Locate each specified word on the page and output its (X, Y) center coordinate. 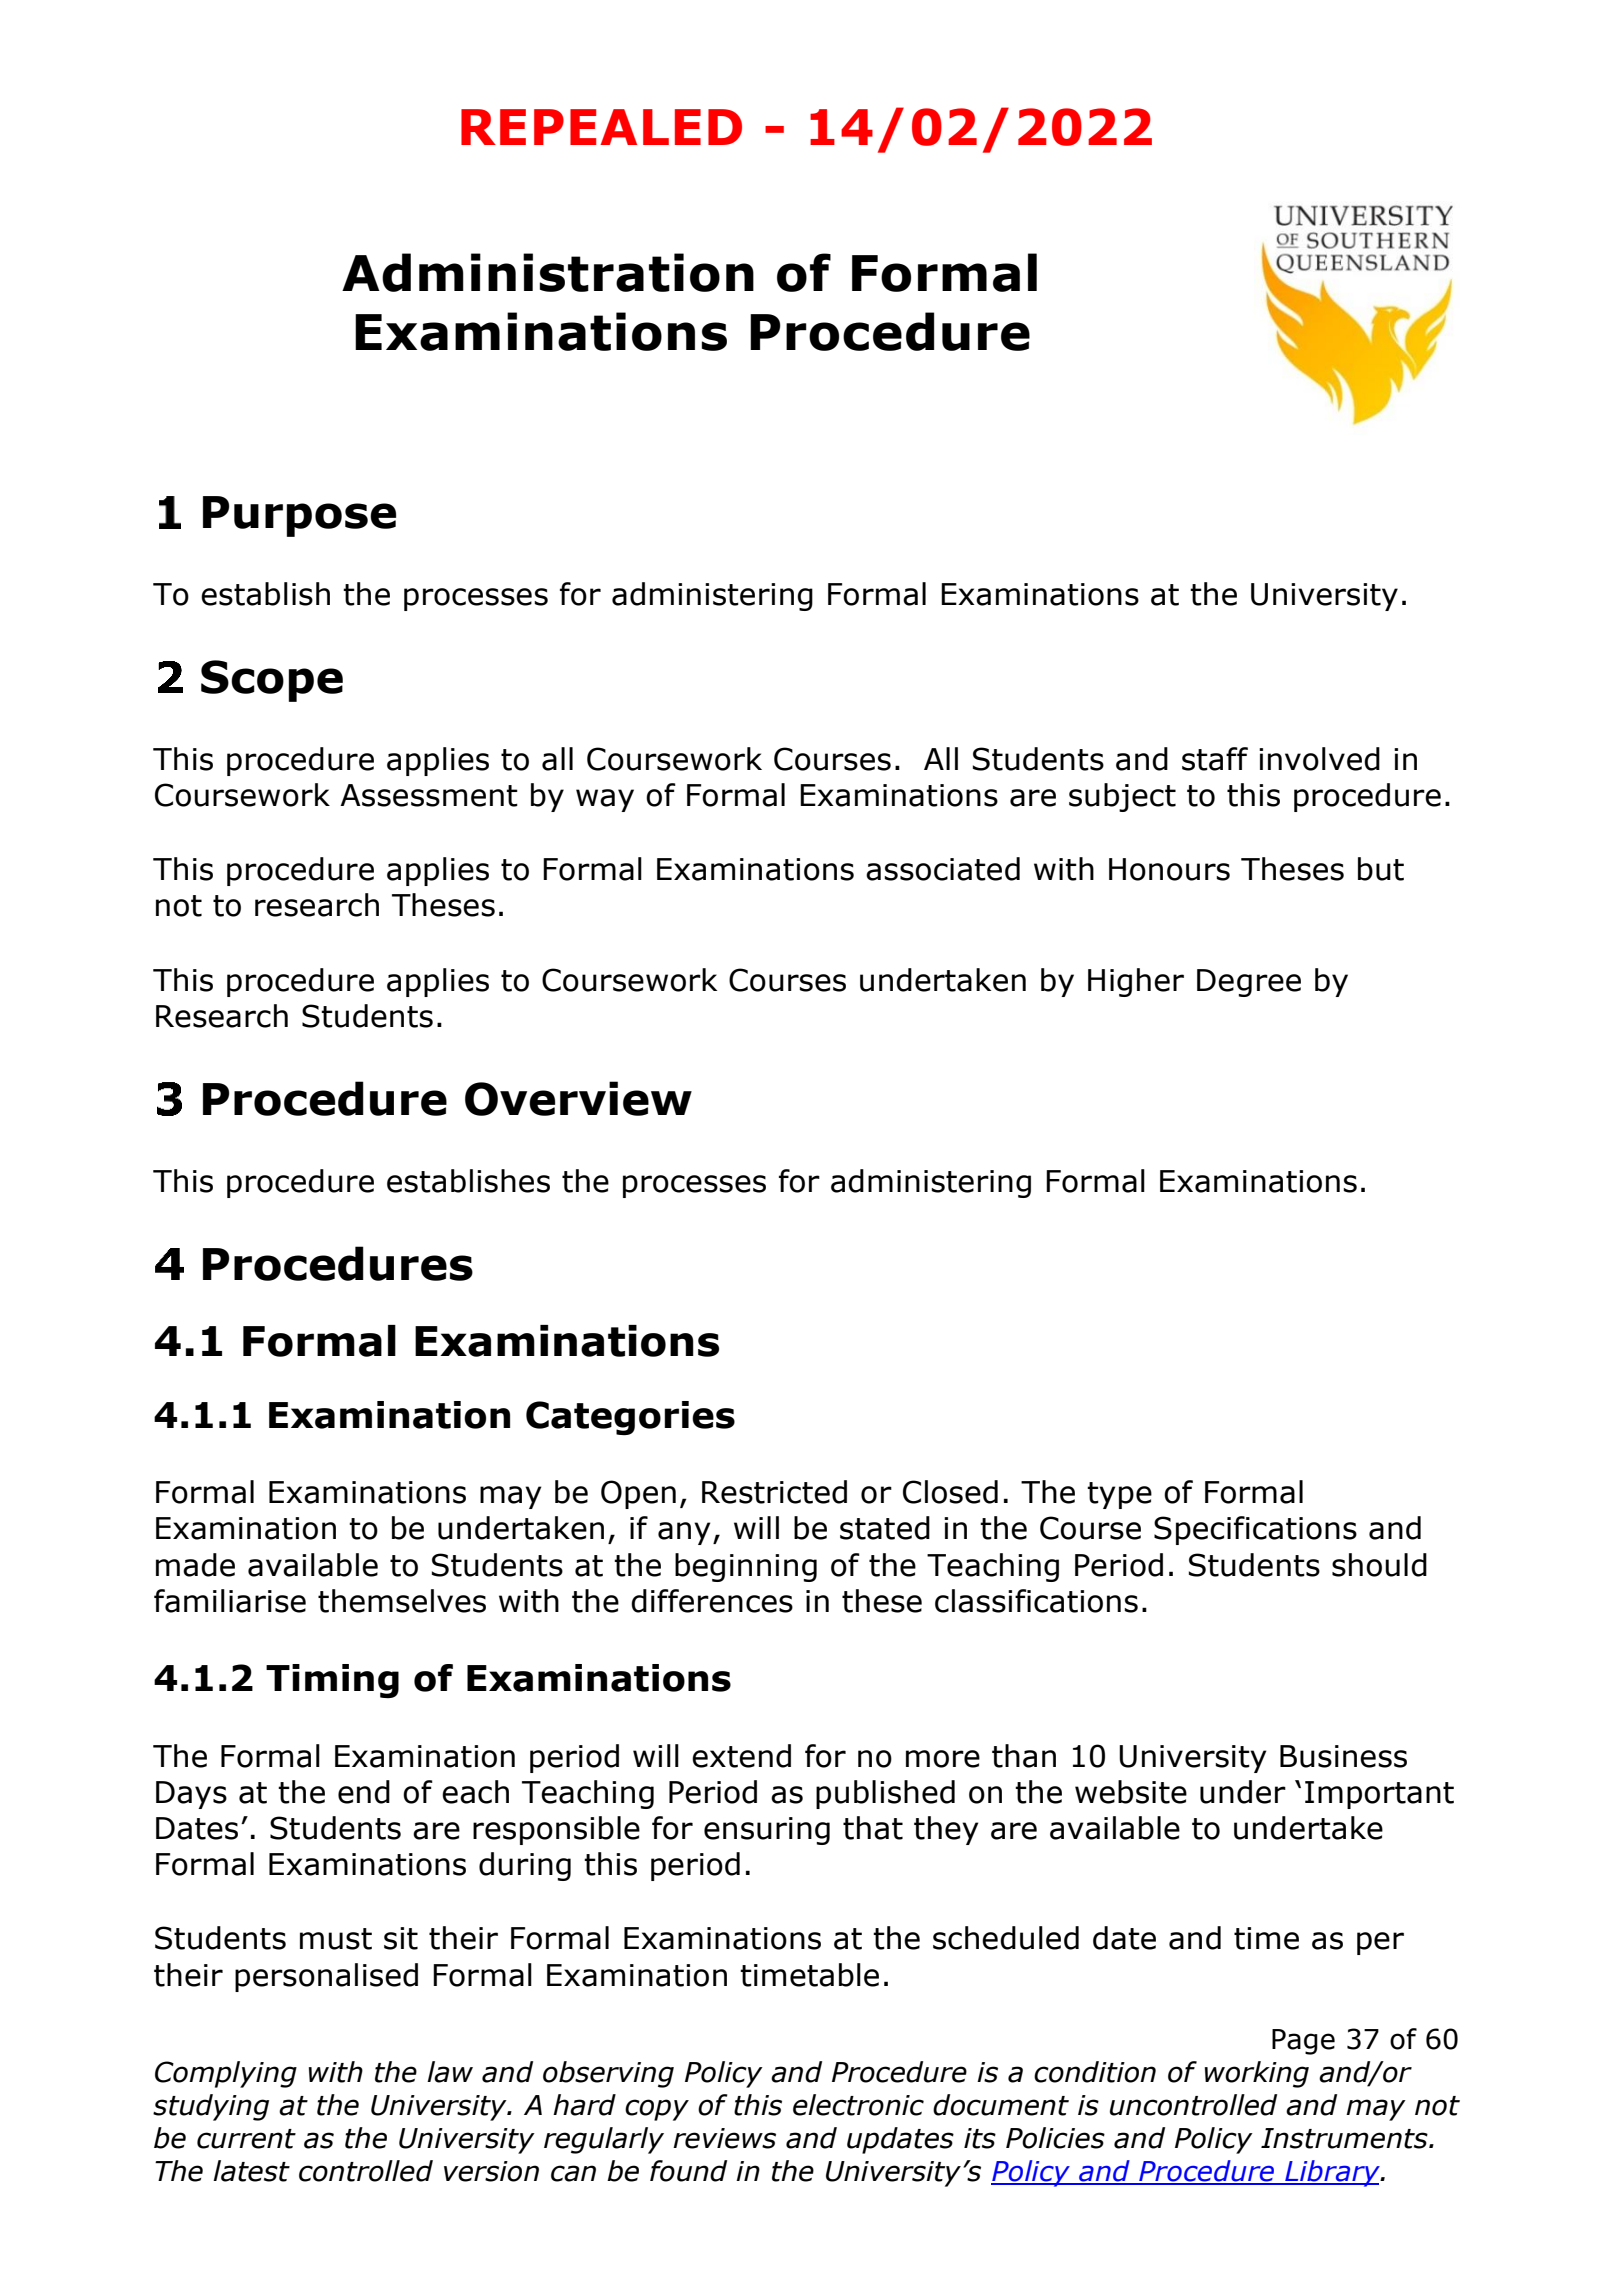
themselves (402, 1601)
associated (943, 869)
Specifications (1255, 1530)
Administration (548, 272)
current (246, 2139)
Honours (1169, 869)
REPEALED (601, 127)
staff (1215, 759)
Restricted (774, 1492)
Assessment (429, 795)
